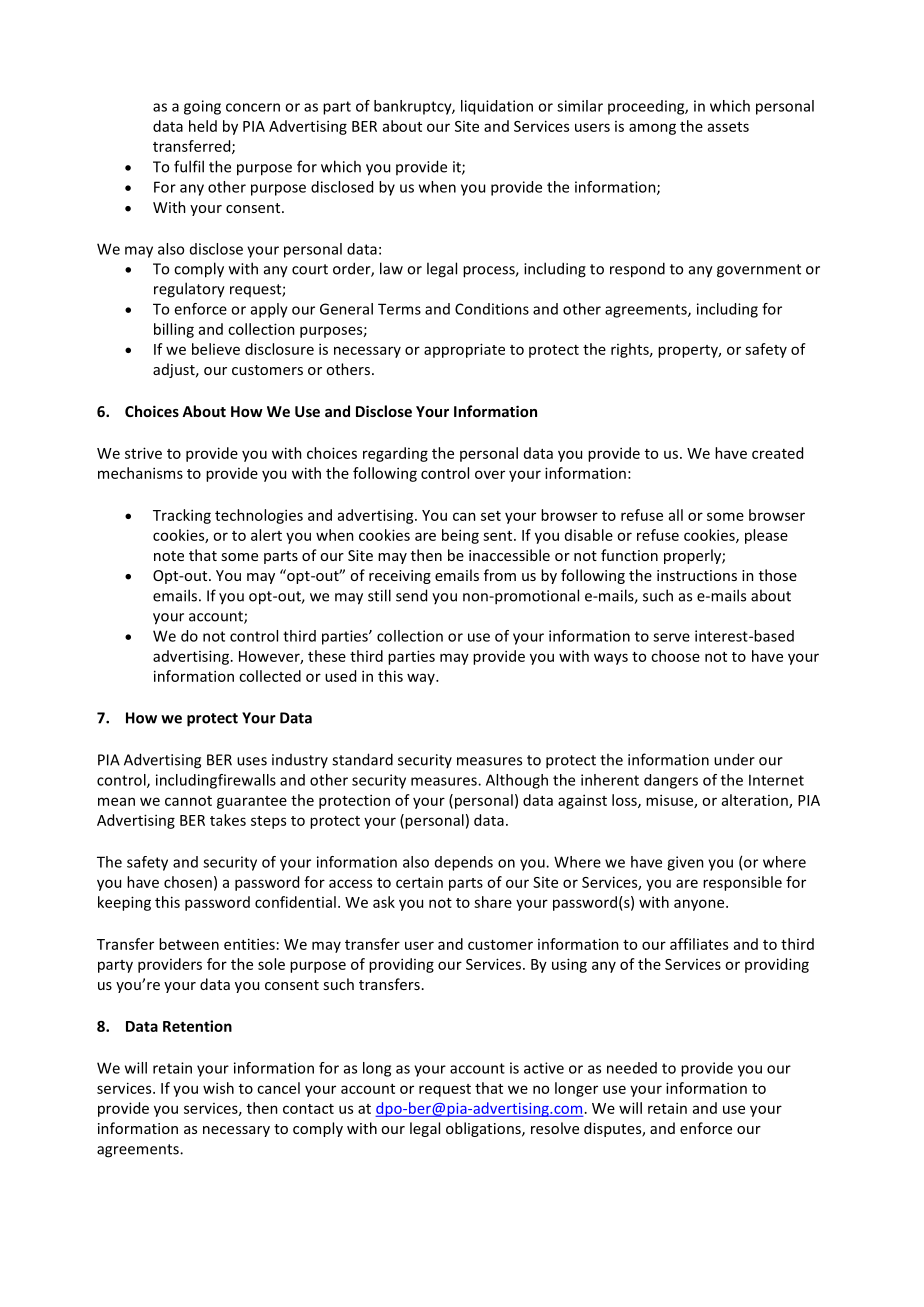 This screenshot has width=924, height=1307. What do you see at coordinates (697, 575) in the screenshot?
I see `instructions` at bounding box center [697, 575].
